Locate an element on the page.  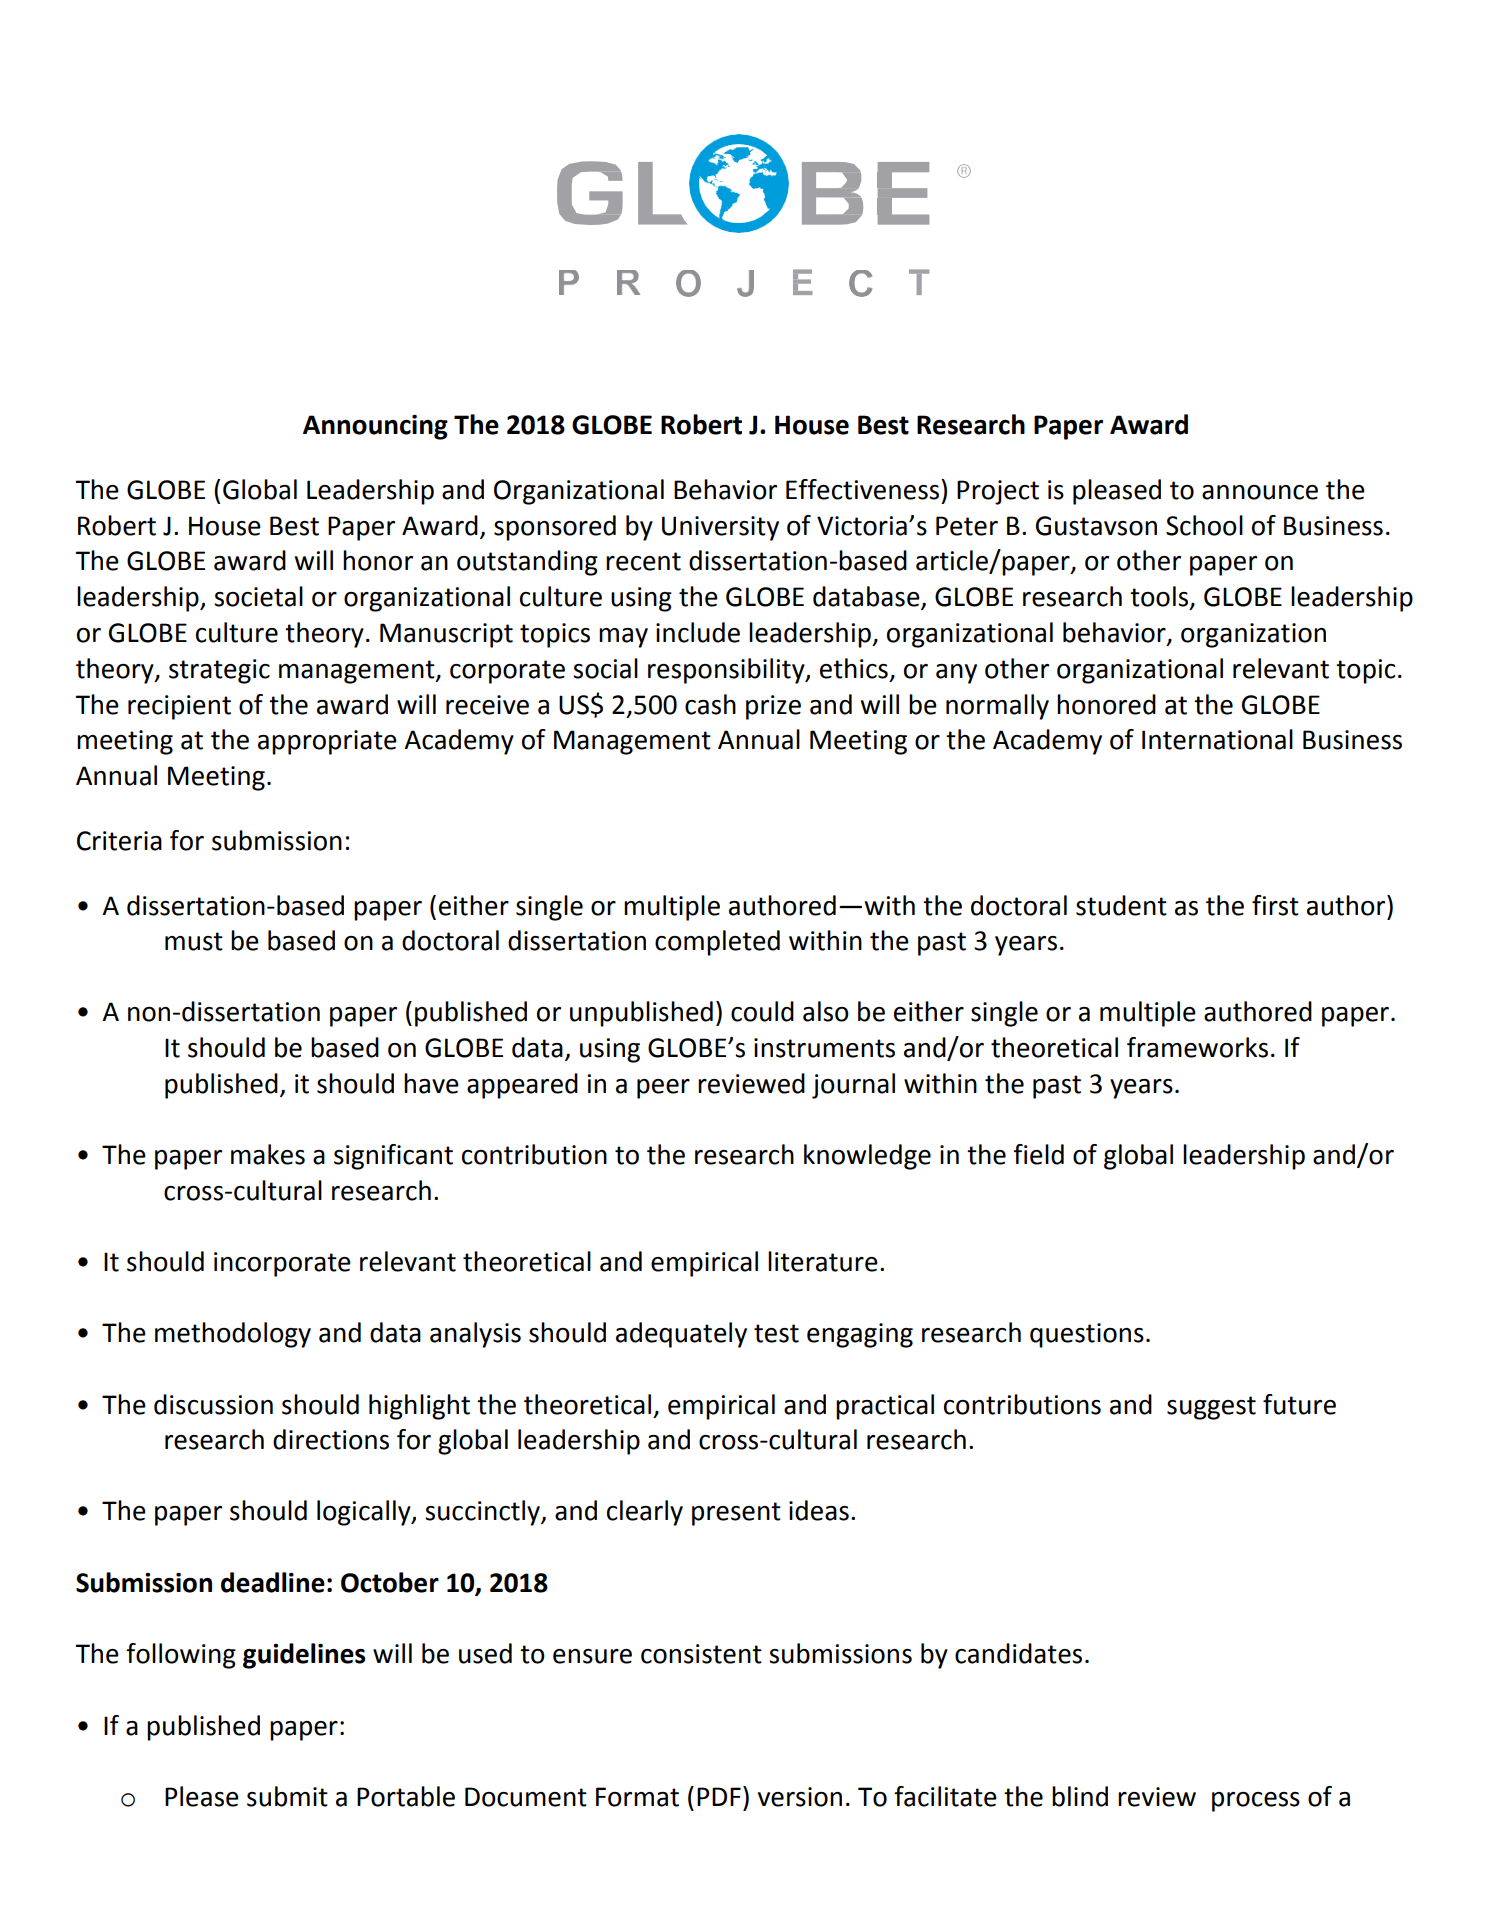
Announcing is located at coordinates (375, 427).
